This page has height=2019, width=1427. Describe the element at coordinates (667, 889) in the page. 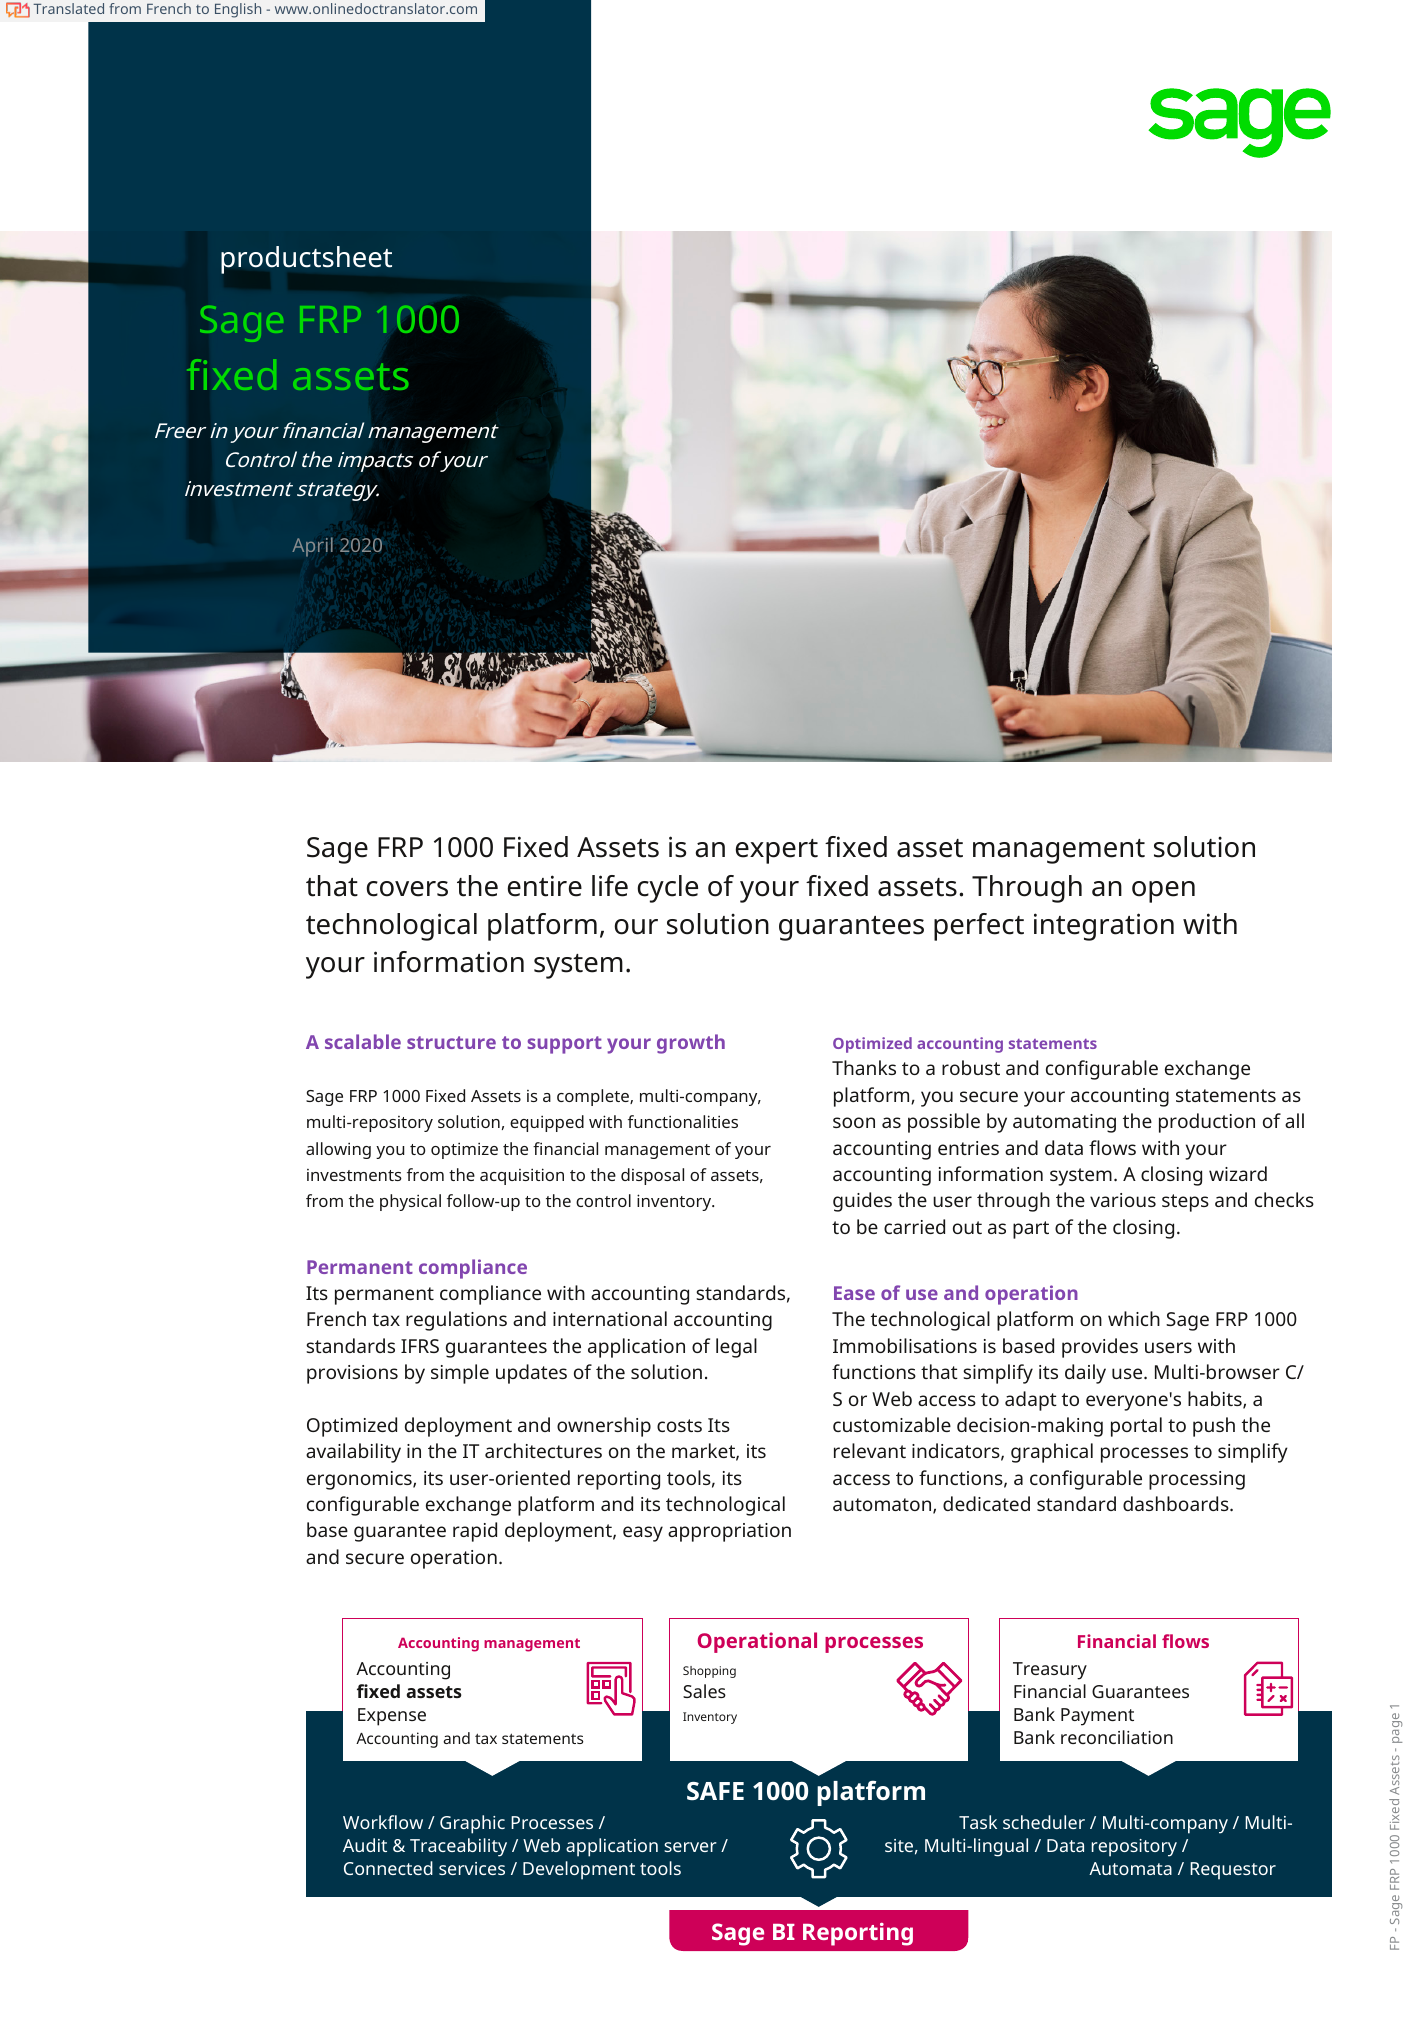

I see `cycle` at that location.
